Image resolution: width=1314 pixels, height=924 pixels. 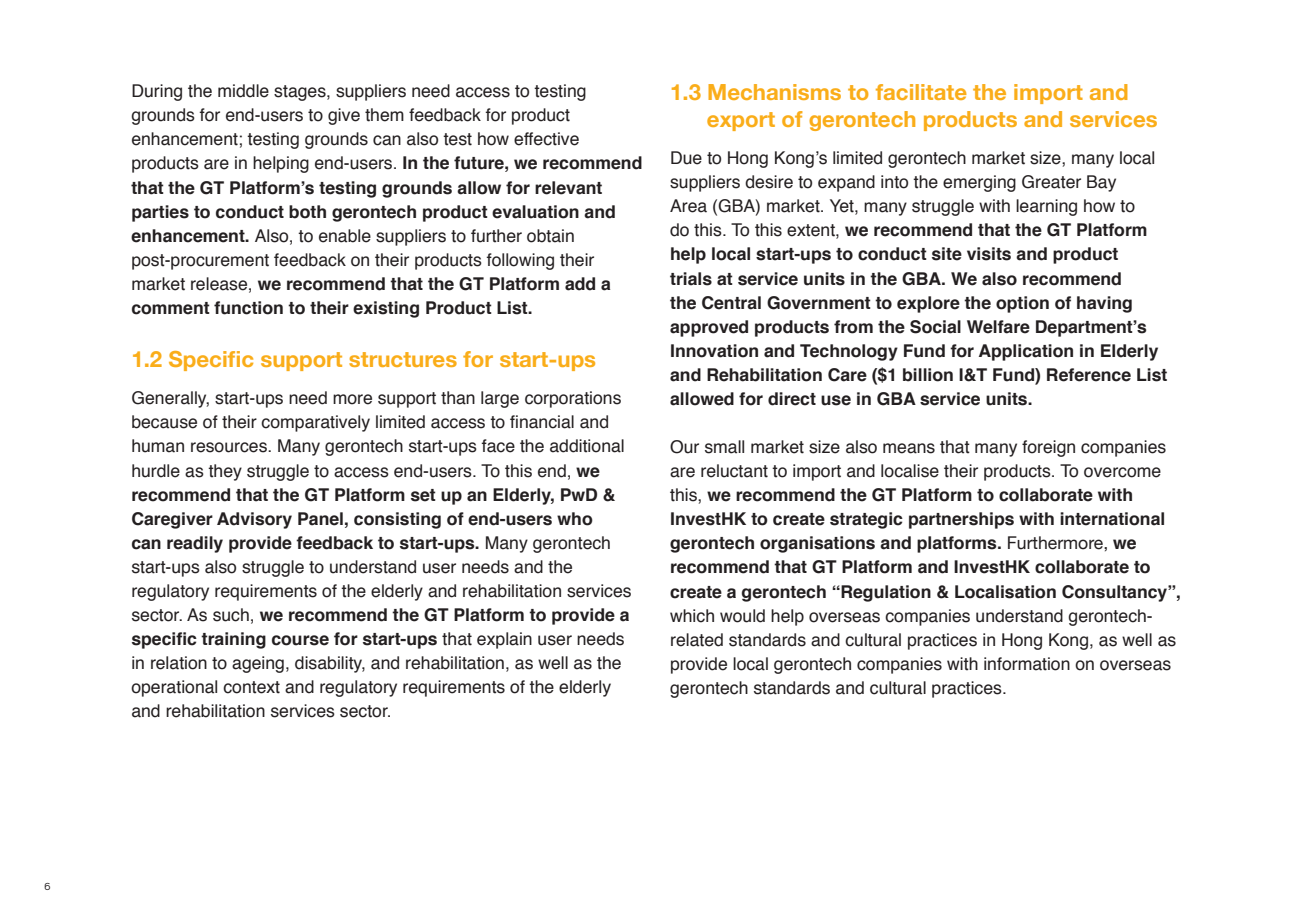 I want to click on comparatively, so click(x=315, y=423).
